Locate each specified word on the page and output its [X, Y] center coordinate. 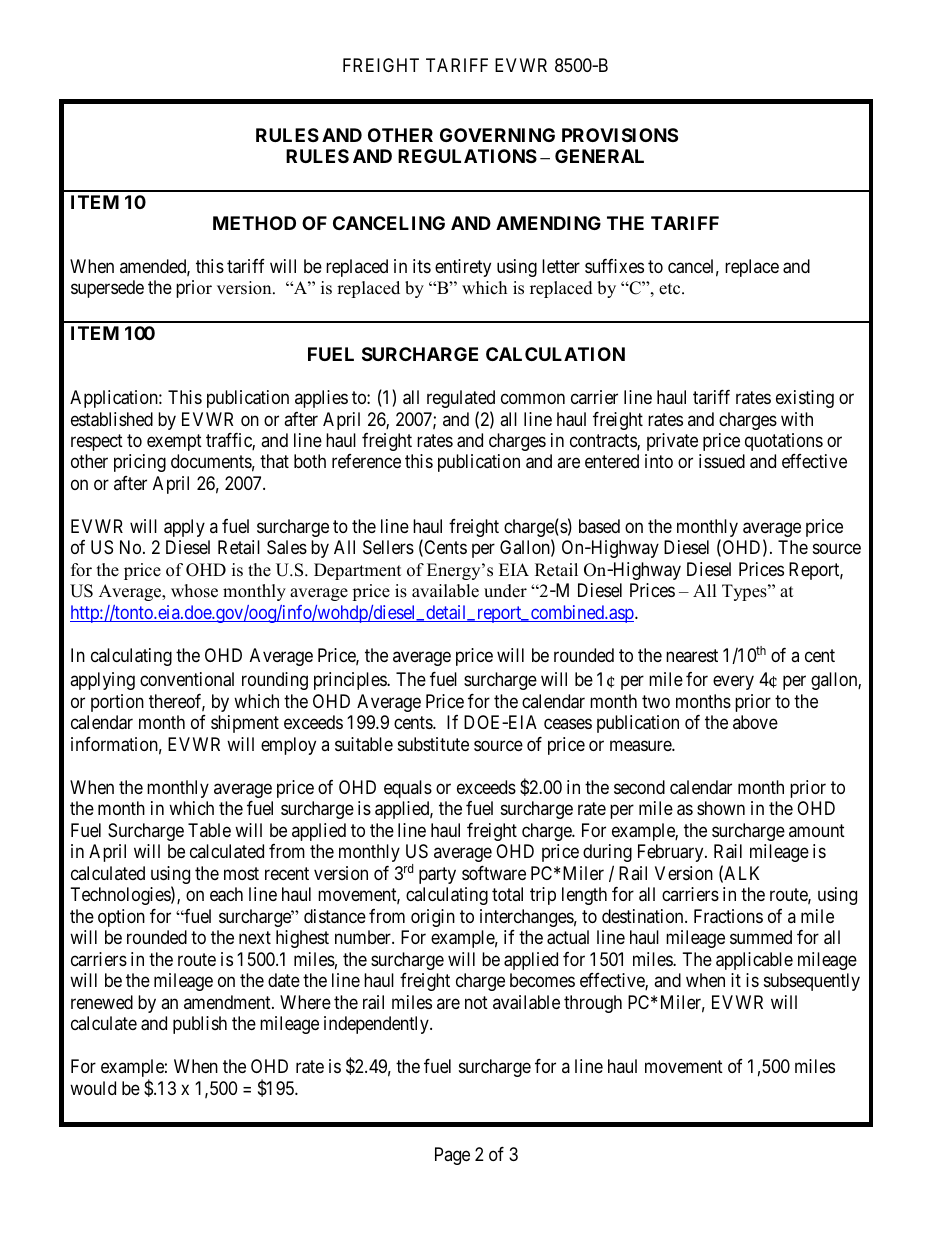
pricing [140, 463]
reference [366, 461]
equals [408, 789]
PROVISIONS [620, 135]
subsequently [812, 982]
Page [452, 1156]
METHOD [254, 223]
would [93, 1088]
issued [722, 461]
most [241, 873]
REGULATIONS [467, 156]
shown [721, 808]
